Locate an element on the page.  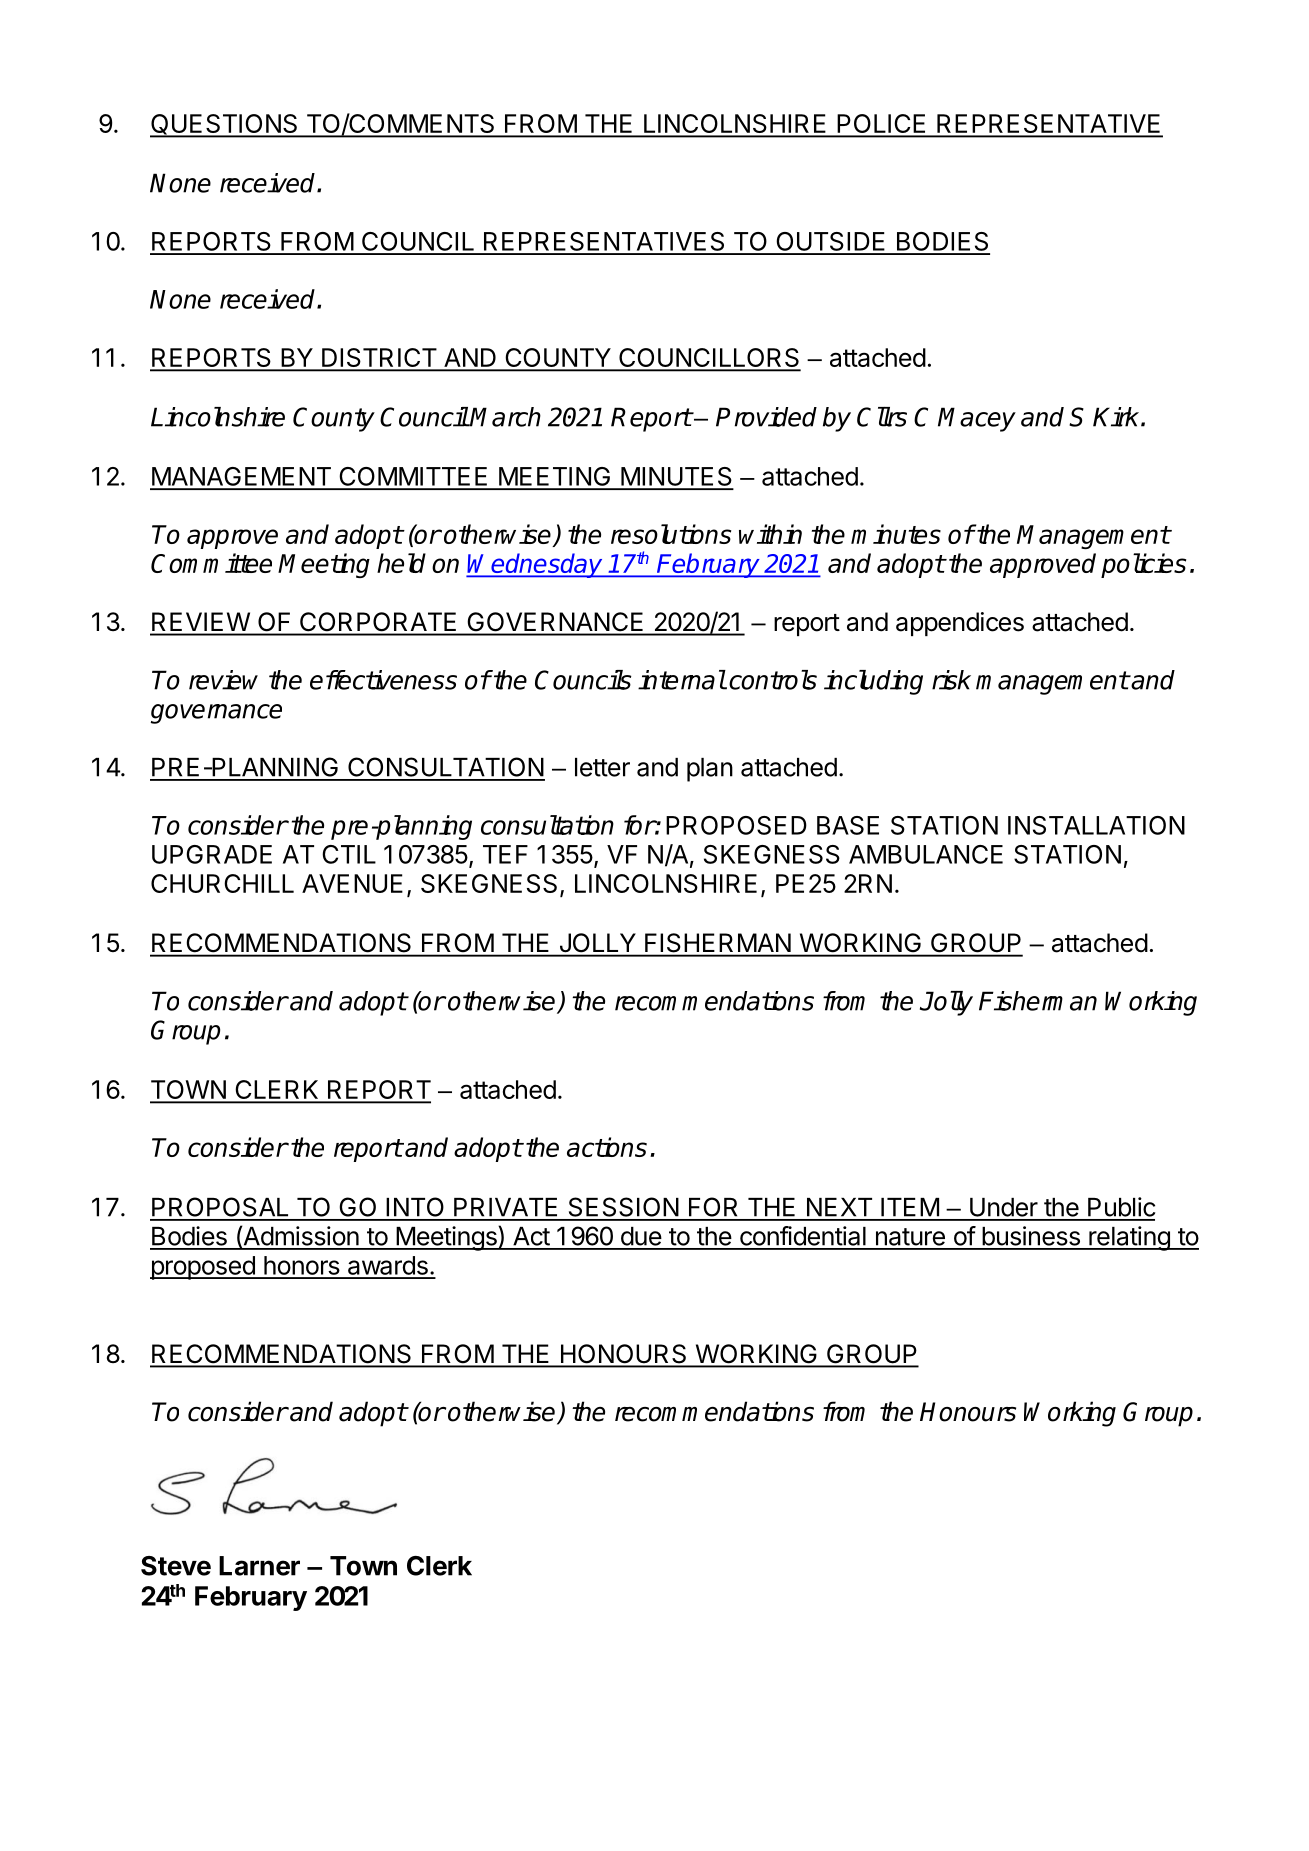
appendices is located at coordinates (960, 624).
